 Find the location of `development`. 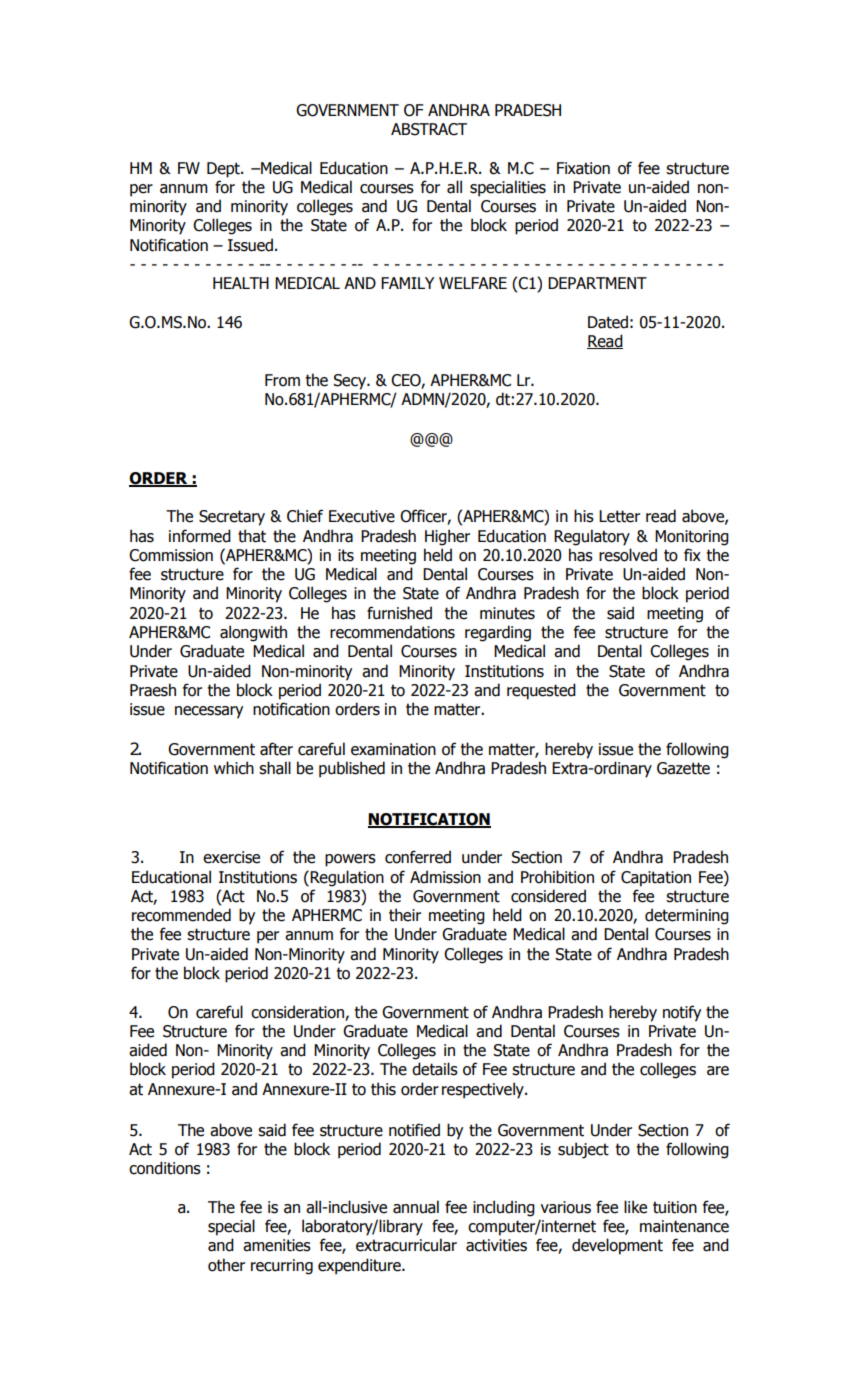

development is located at coordinates (617, 1246).
